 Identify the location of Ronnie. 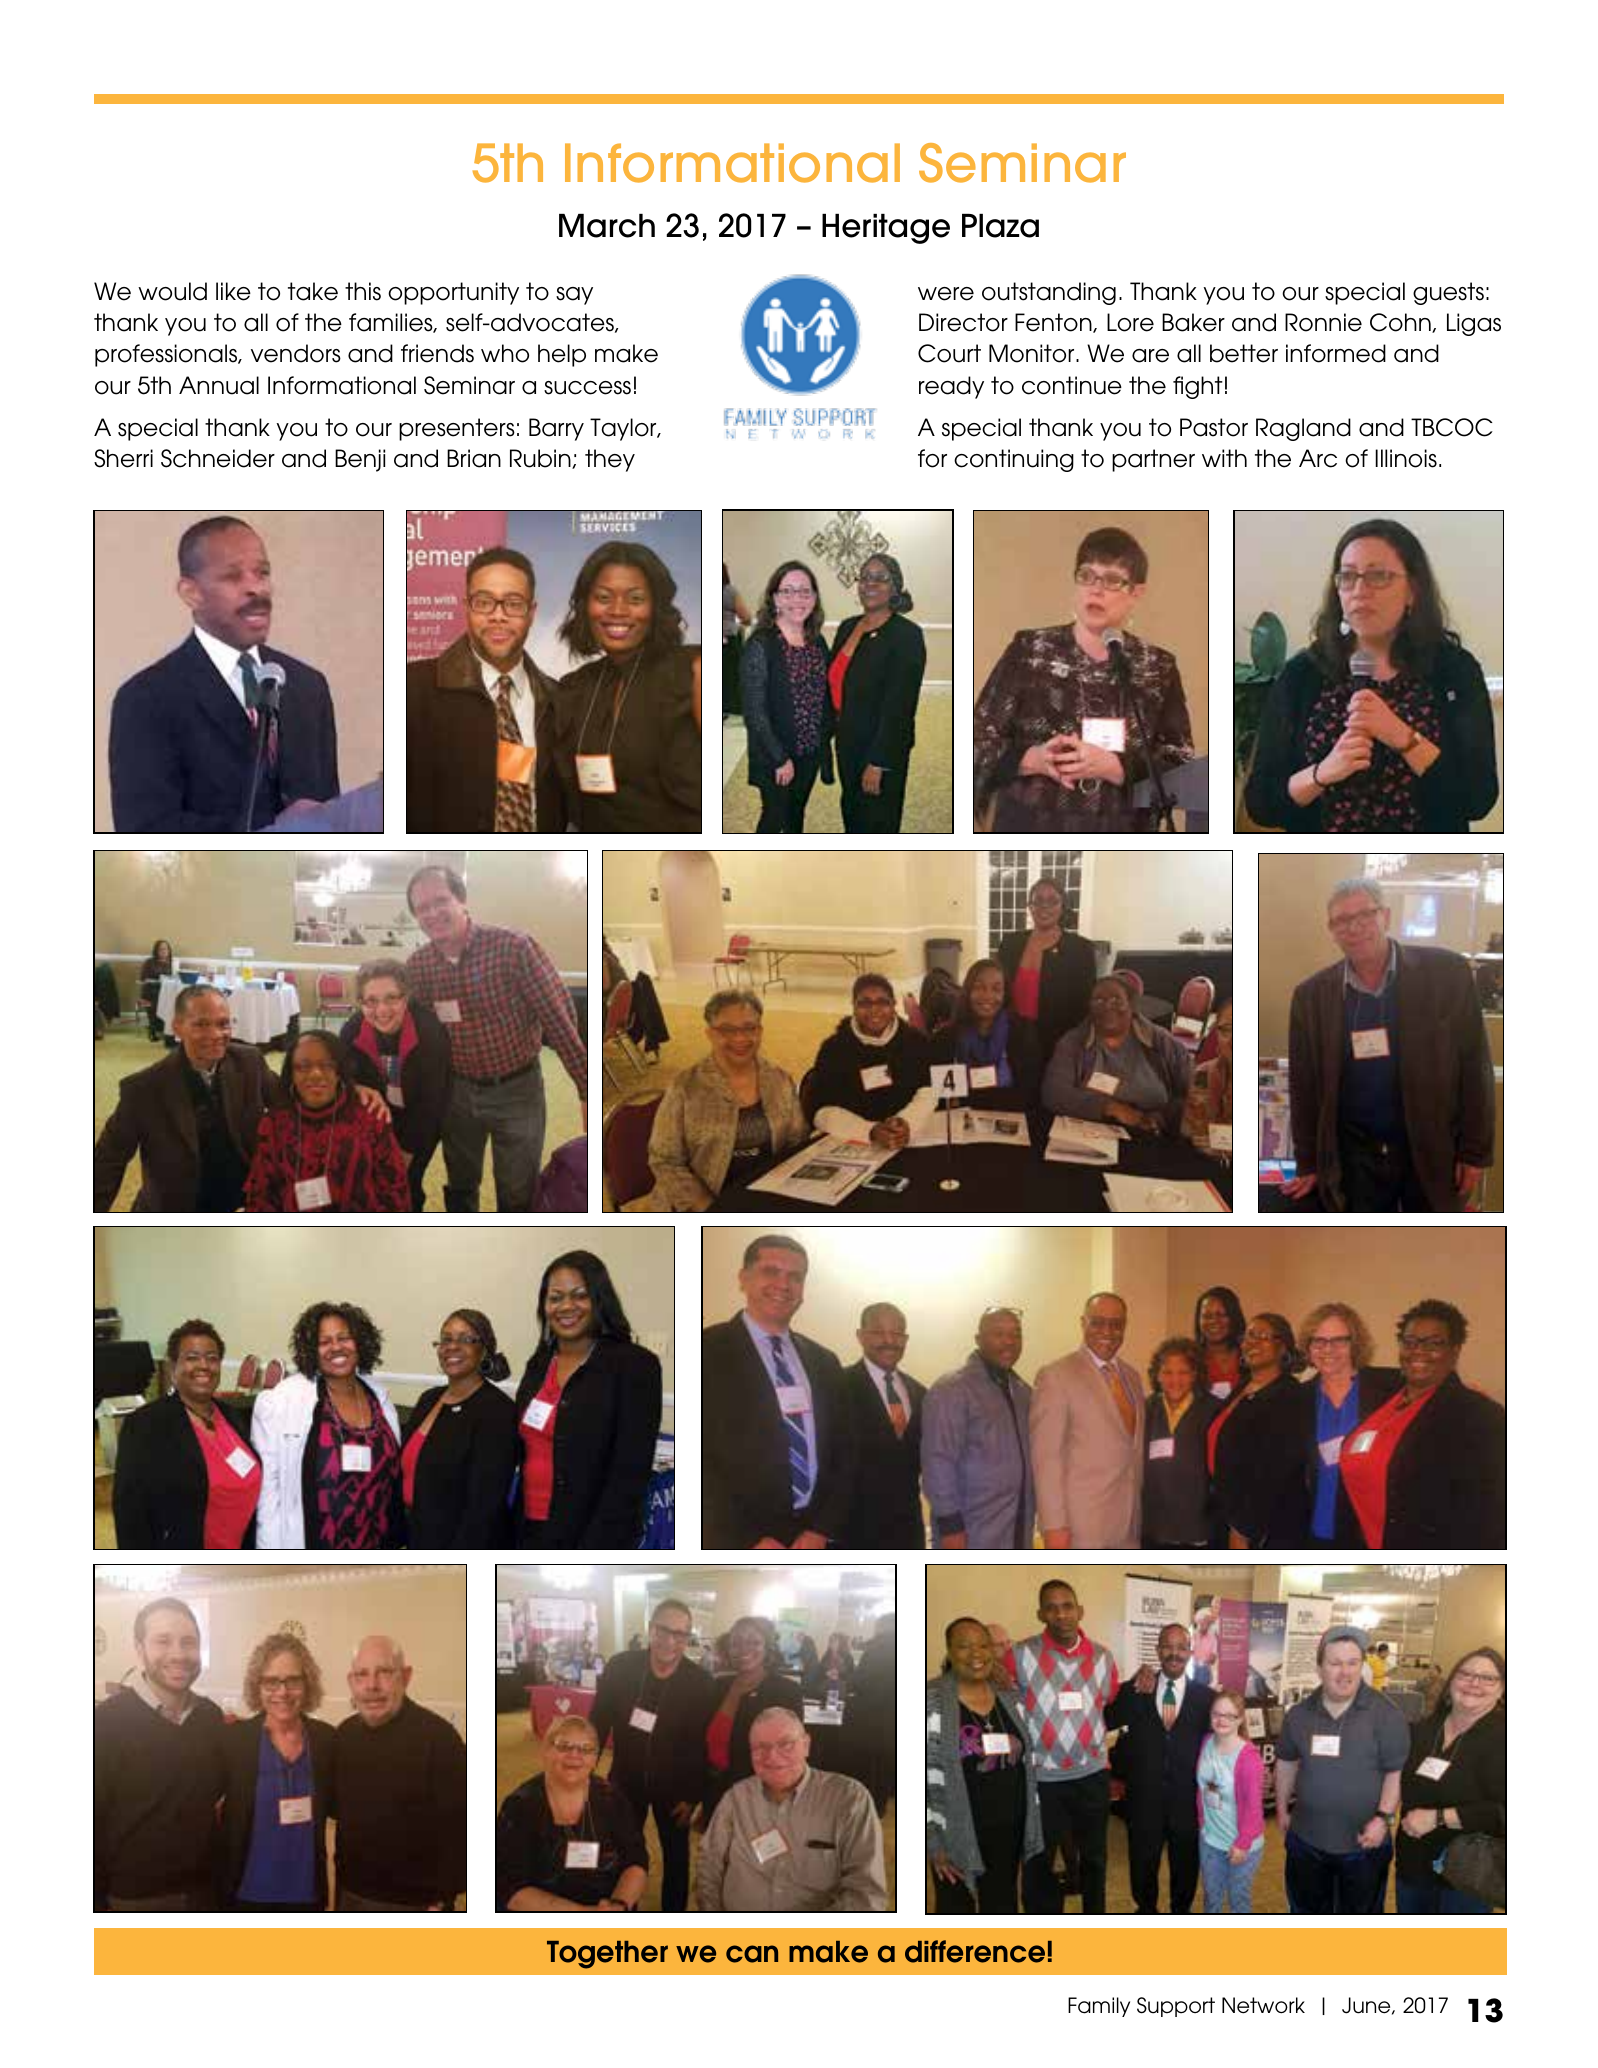
(1323, 322).
